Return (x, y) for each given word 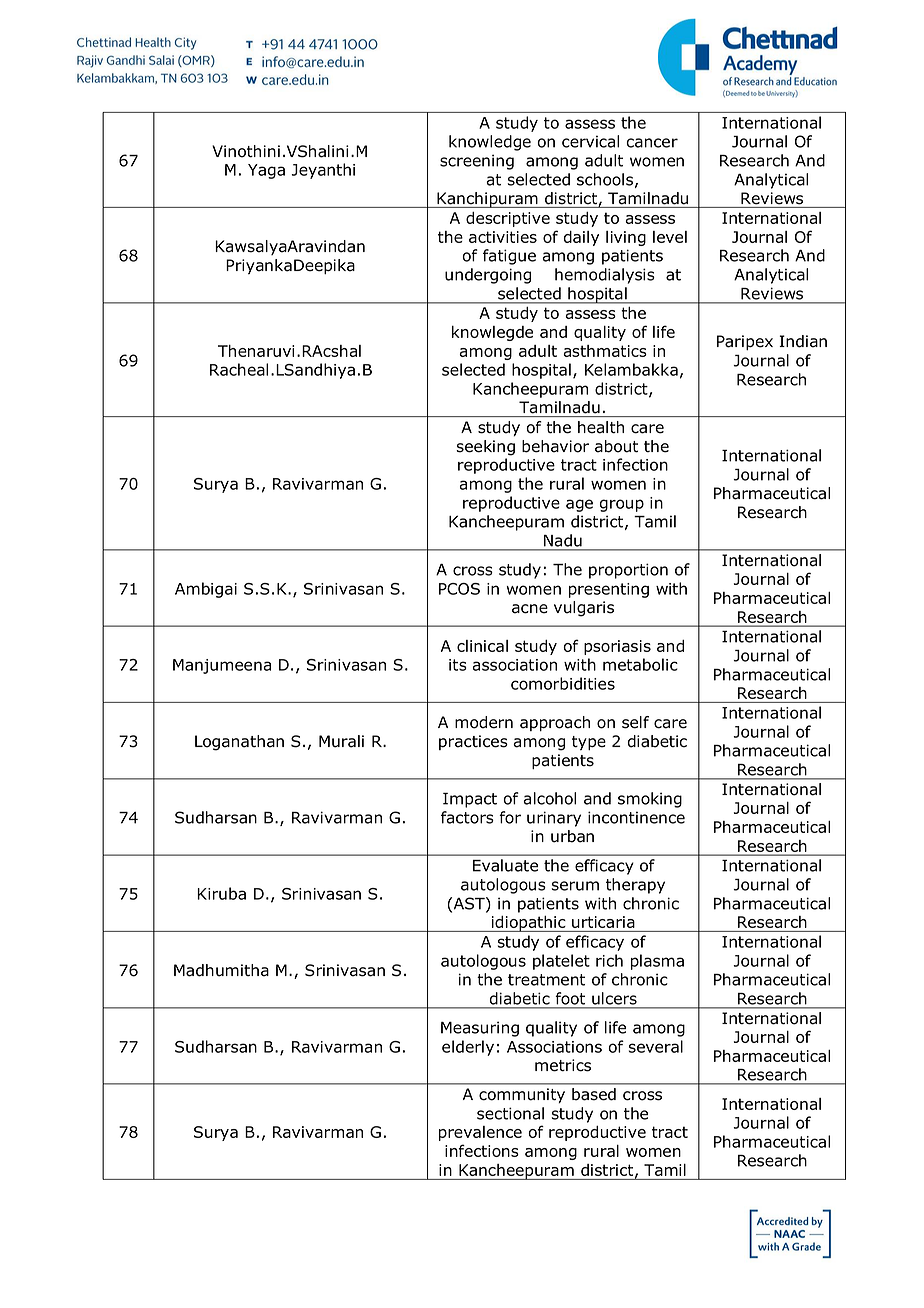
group (622, 505)
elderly (468, 1048)
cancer (652, 143)
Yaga (266, 171)
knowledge (490, 143)
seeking (485, 448)
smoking (650, 800)
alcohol (549, 798)
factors (467, 817)
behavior (555, 446)
